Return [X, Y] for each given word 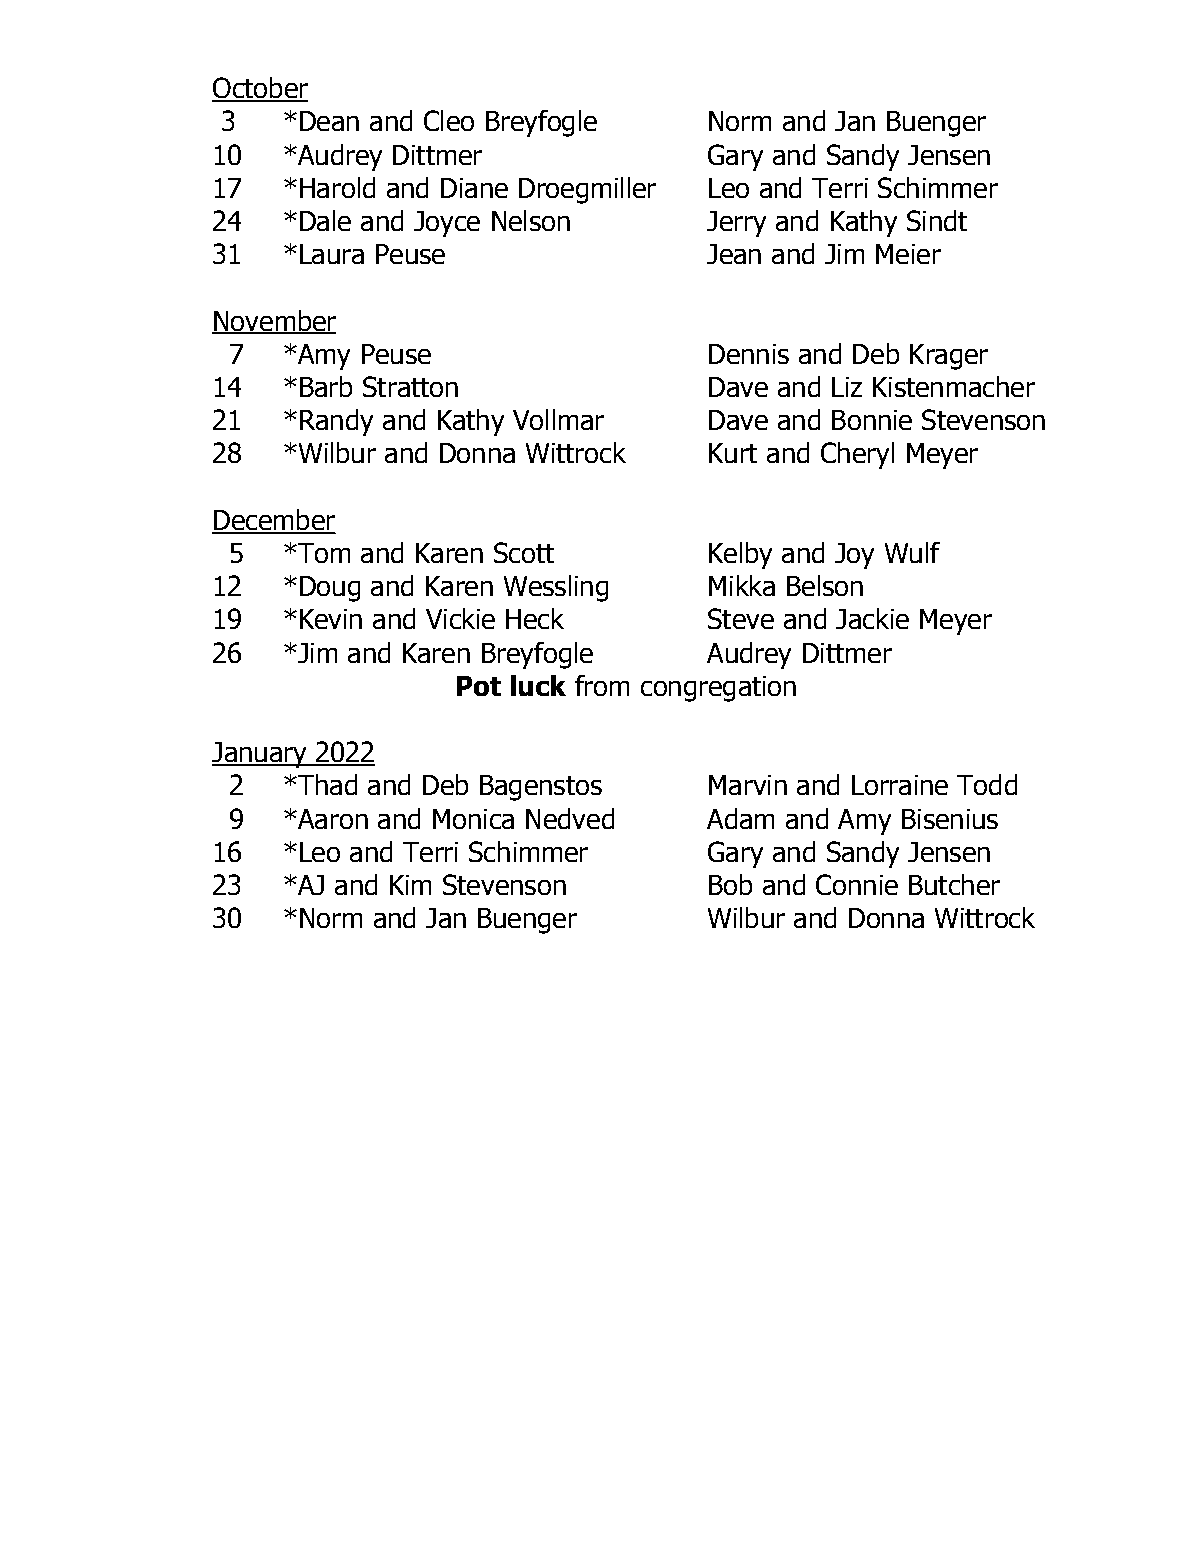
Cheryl [857, 455]
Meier [908, 254]
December [273, 521]
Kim [410, 885]
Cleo [449, 120]
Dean [329, 121]
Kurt [733, 453]
